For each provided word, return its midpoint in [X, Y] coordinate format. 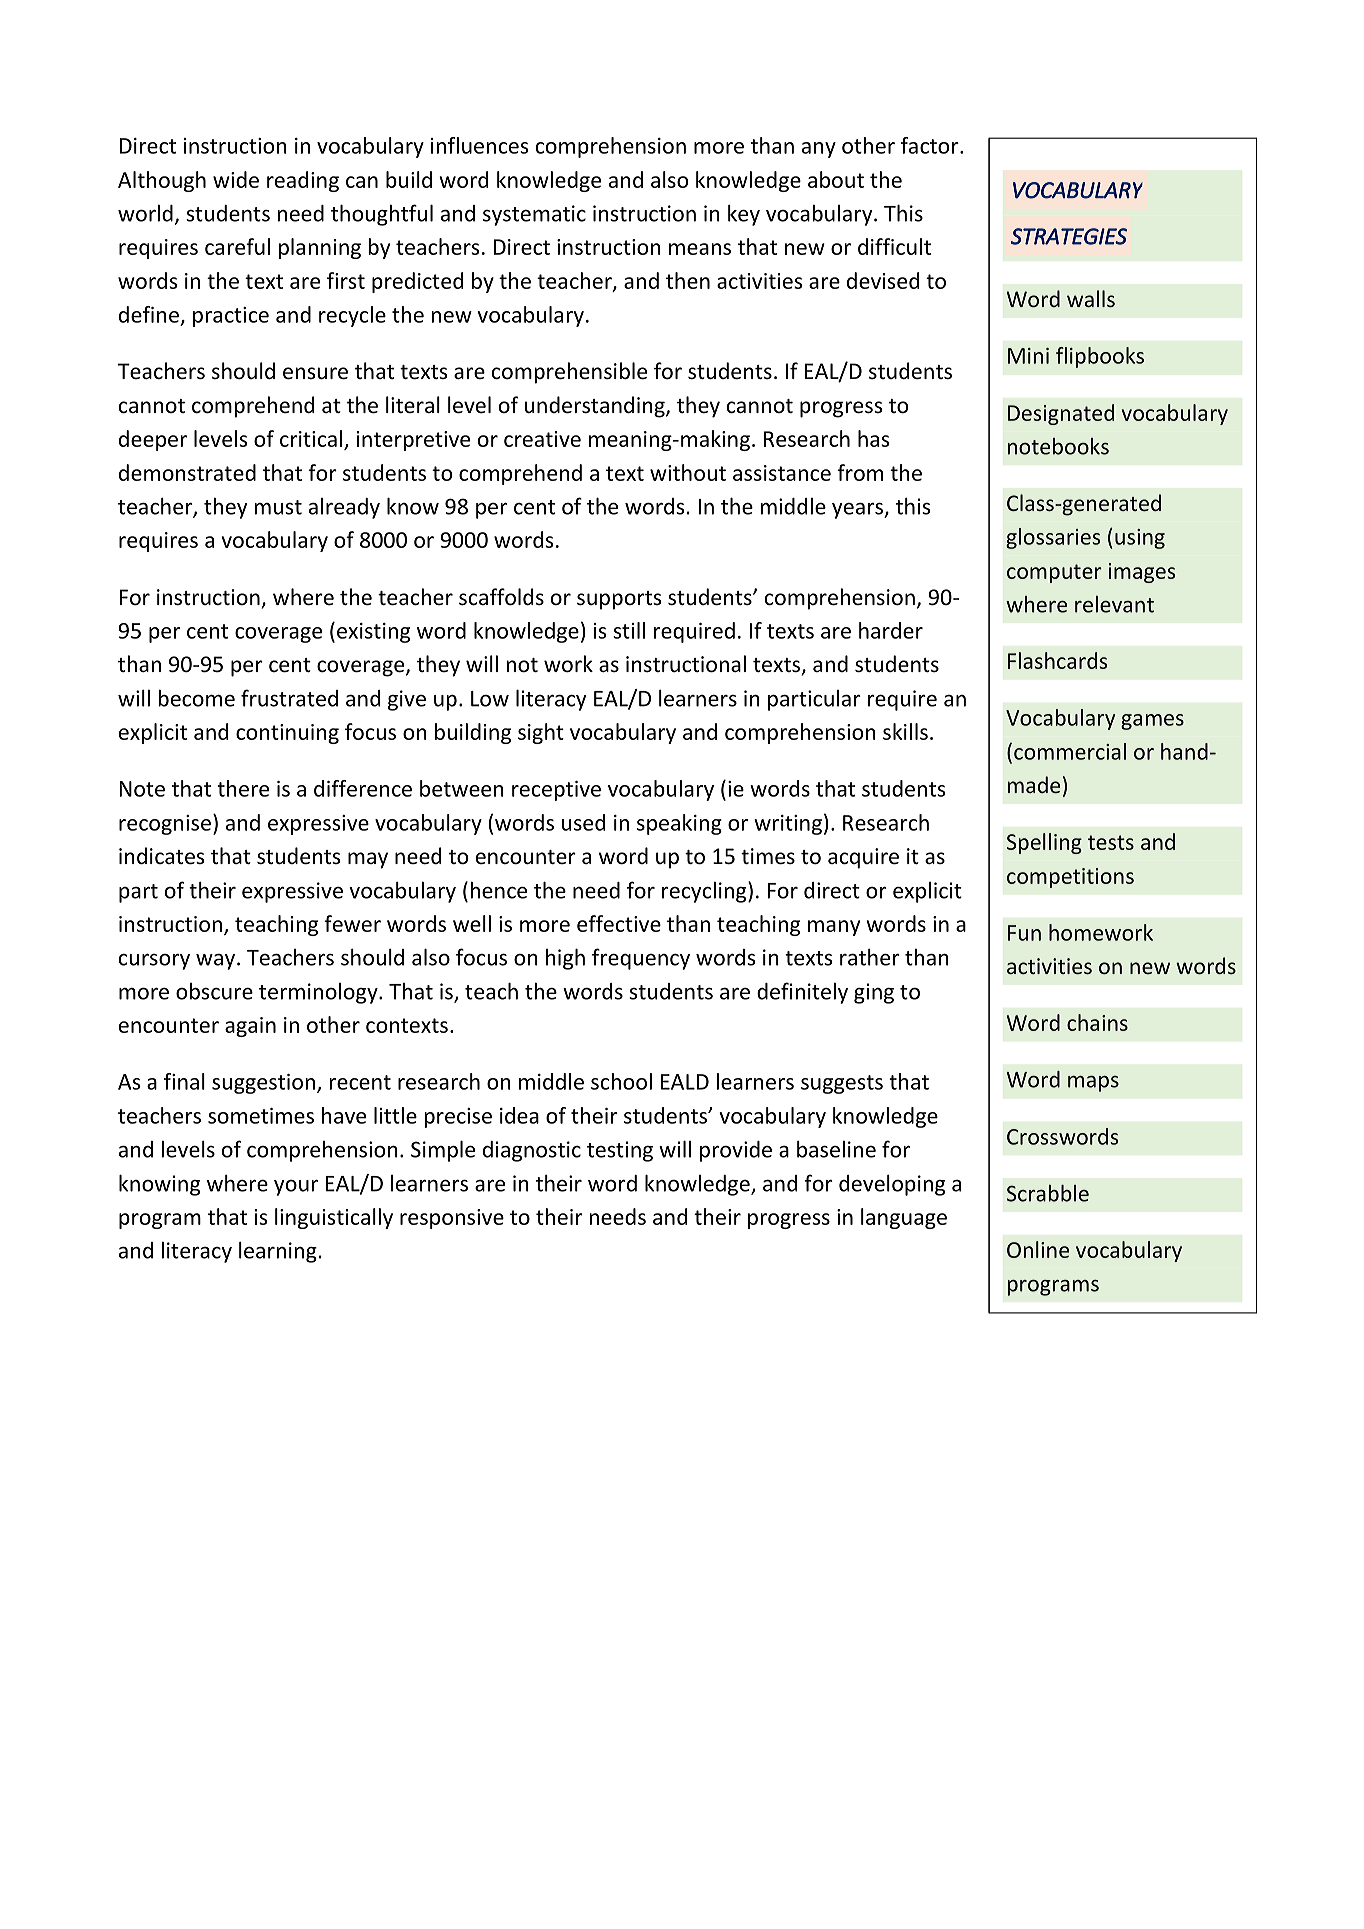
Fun [1024, 933]
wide [236, 179]
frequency [641, 959]
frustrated [289, 698]
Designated [1061, 414]
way [217, 961]
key [744, 215]
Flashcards [1057, 660]
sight [541, 733]
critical [311, 438]
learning [278, 1252]
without [688, 472]
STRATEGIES [1069, 236]
